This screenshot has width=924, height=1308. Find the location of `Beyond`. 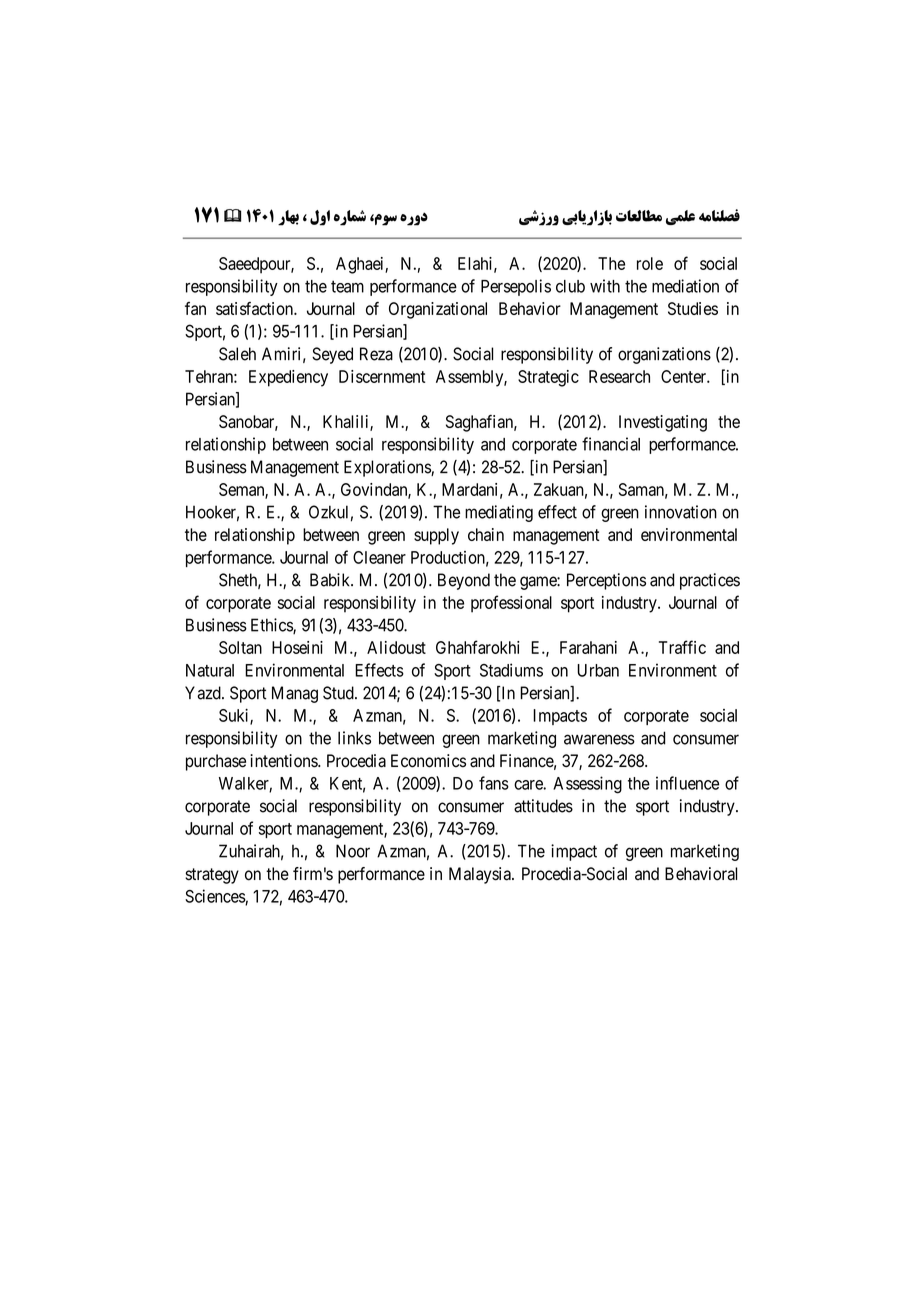

Beyond is located at coordinates (464, 581).
